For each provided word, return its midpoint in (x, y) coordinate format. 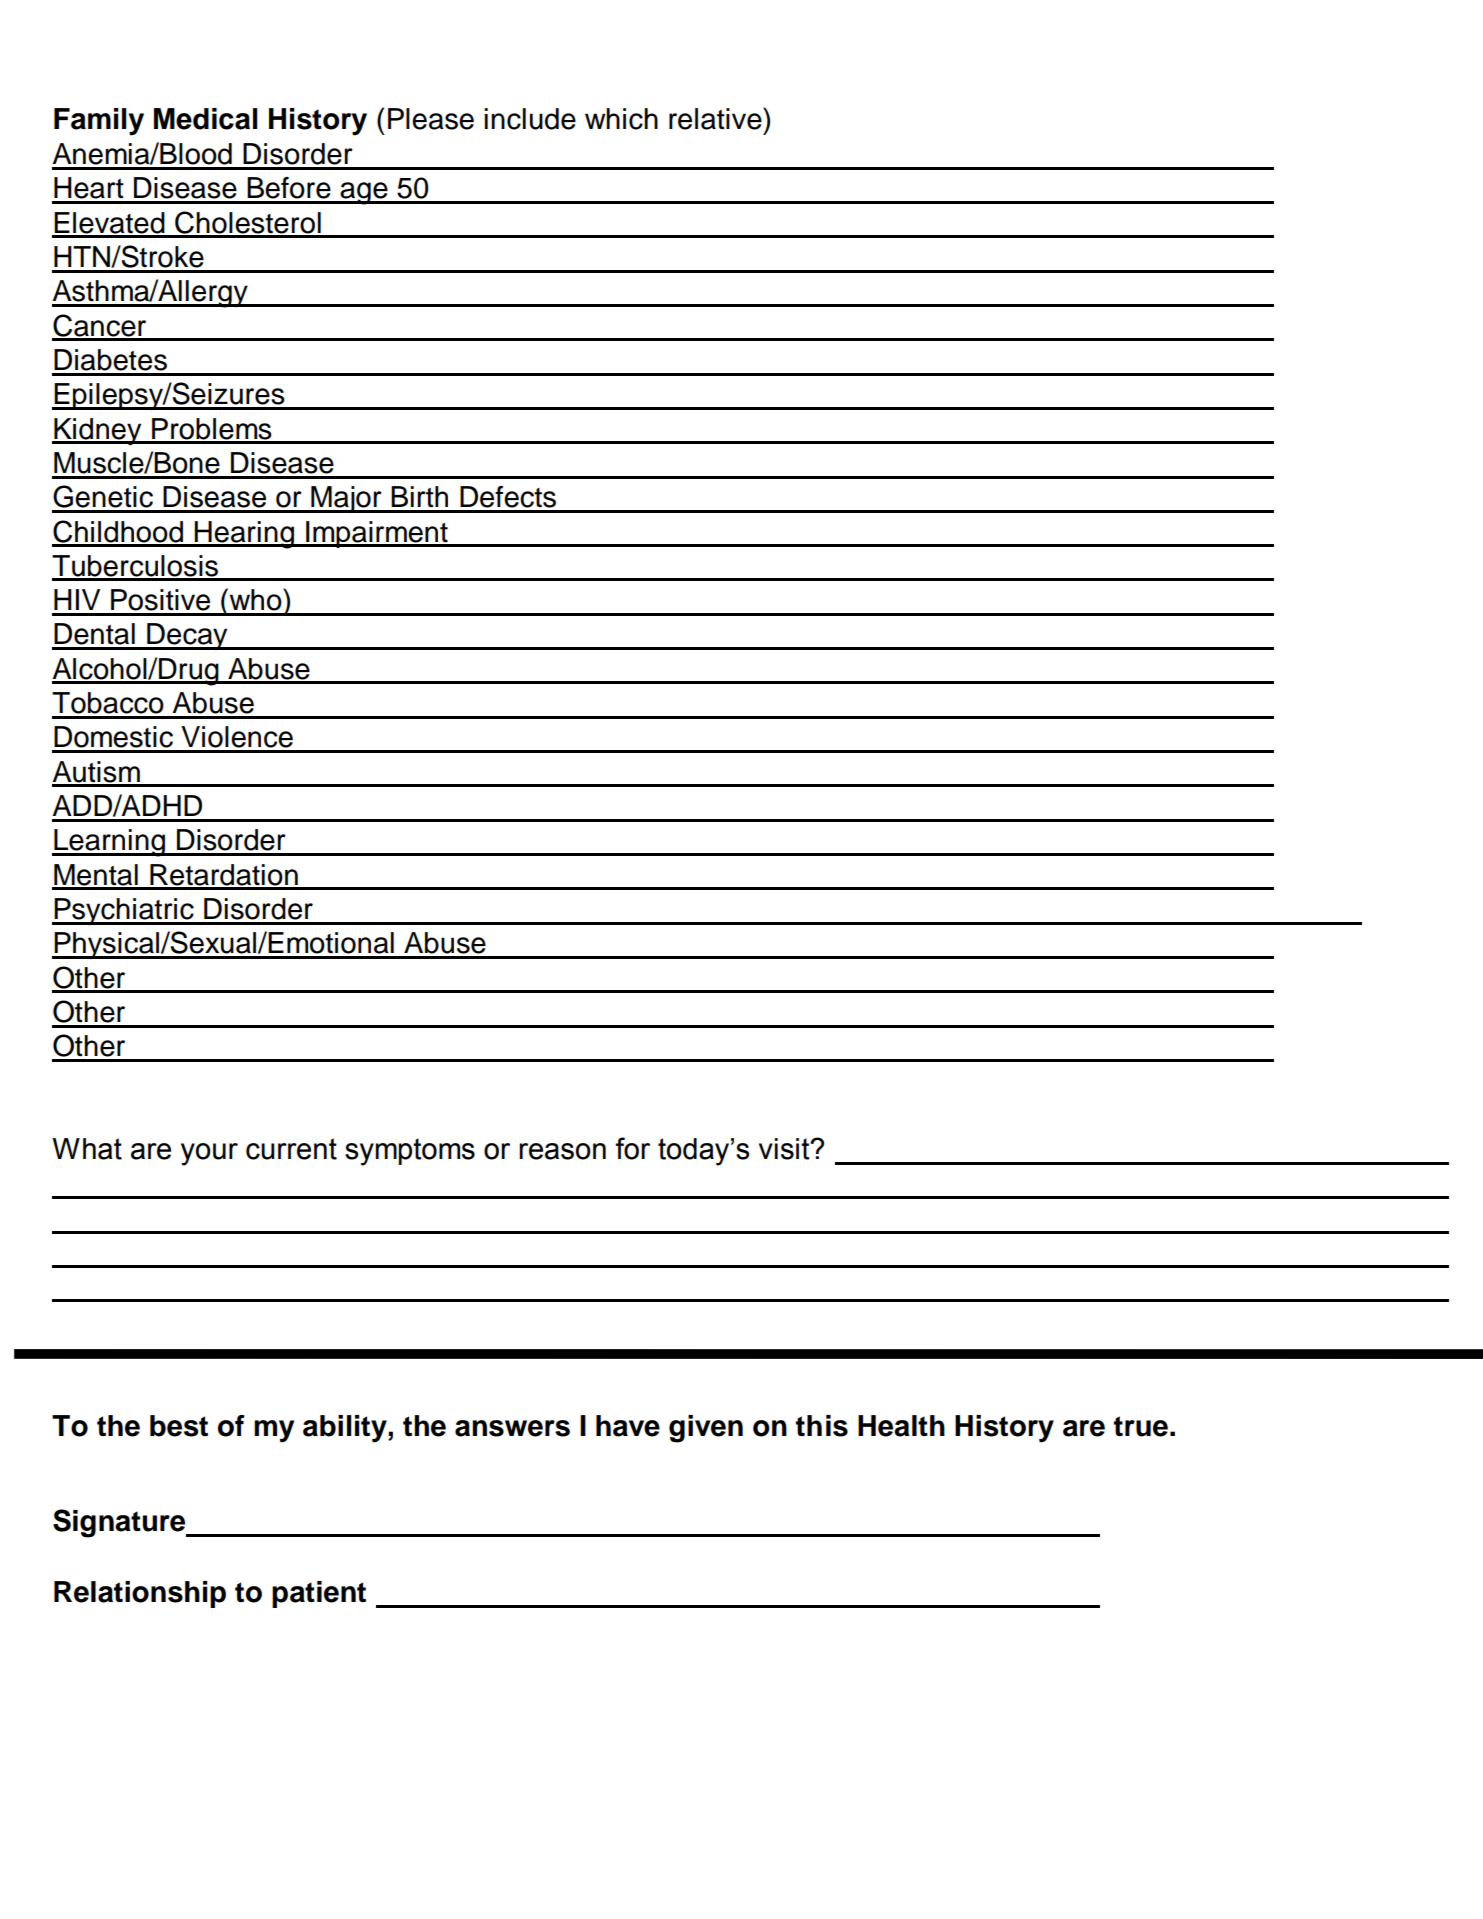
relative (716, 118)
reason (562, 1151)
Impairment (377, 534)
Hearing (244, 535)
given (706, 1429)
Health (901, 1426)
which (621, 119)
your (209, 1154)
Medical (206, 119)
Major (346, 499)
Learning (109, 843)
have (628, 1426)
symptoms (410, 1152)
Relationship (140, 1594)
